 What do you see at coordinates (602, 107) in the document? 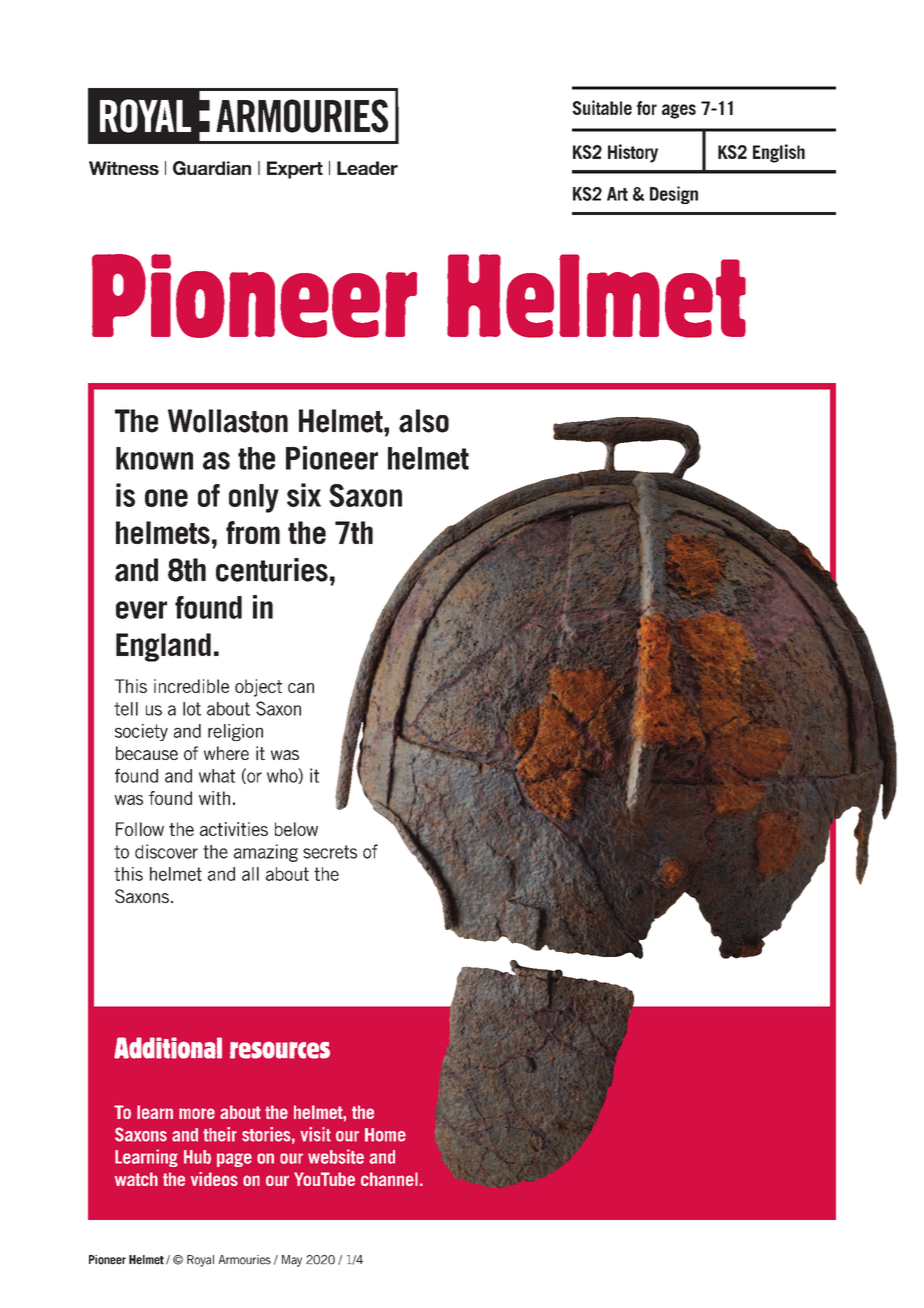
I see `Suitable` at bounding box center [602, 107].
